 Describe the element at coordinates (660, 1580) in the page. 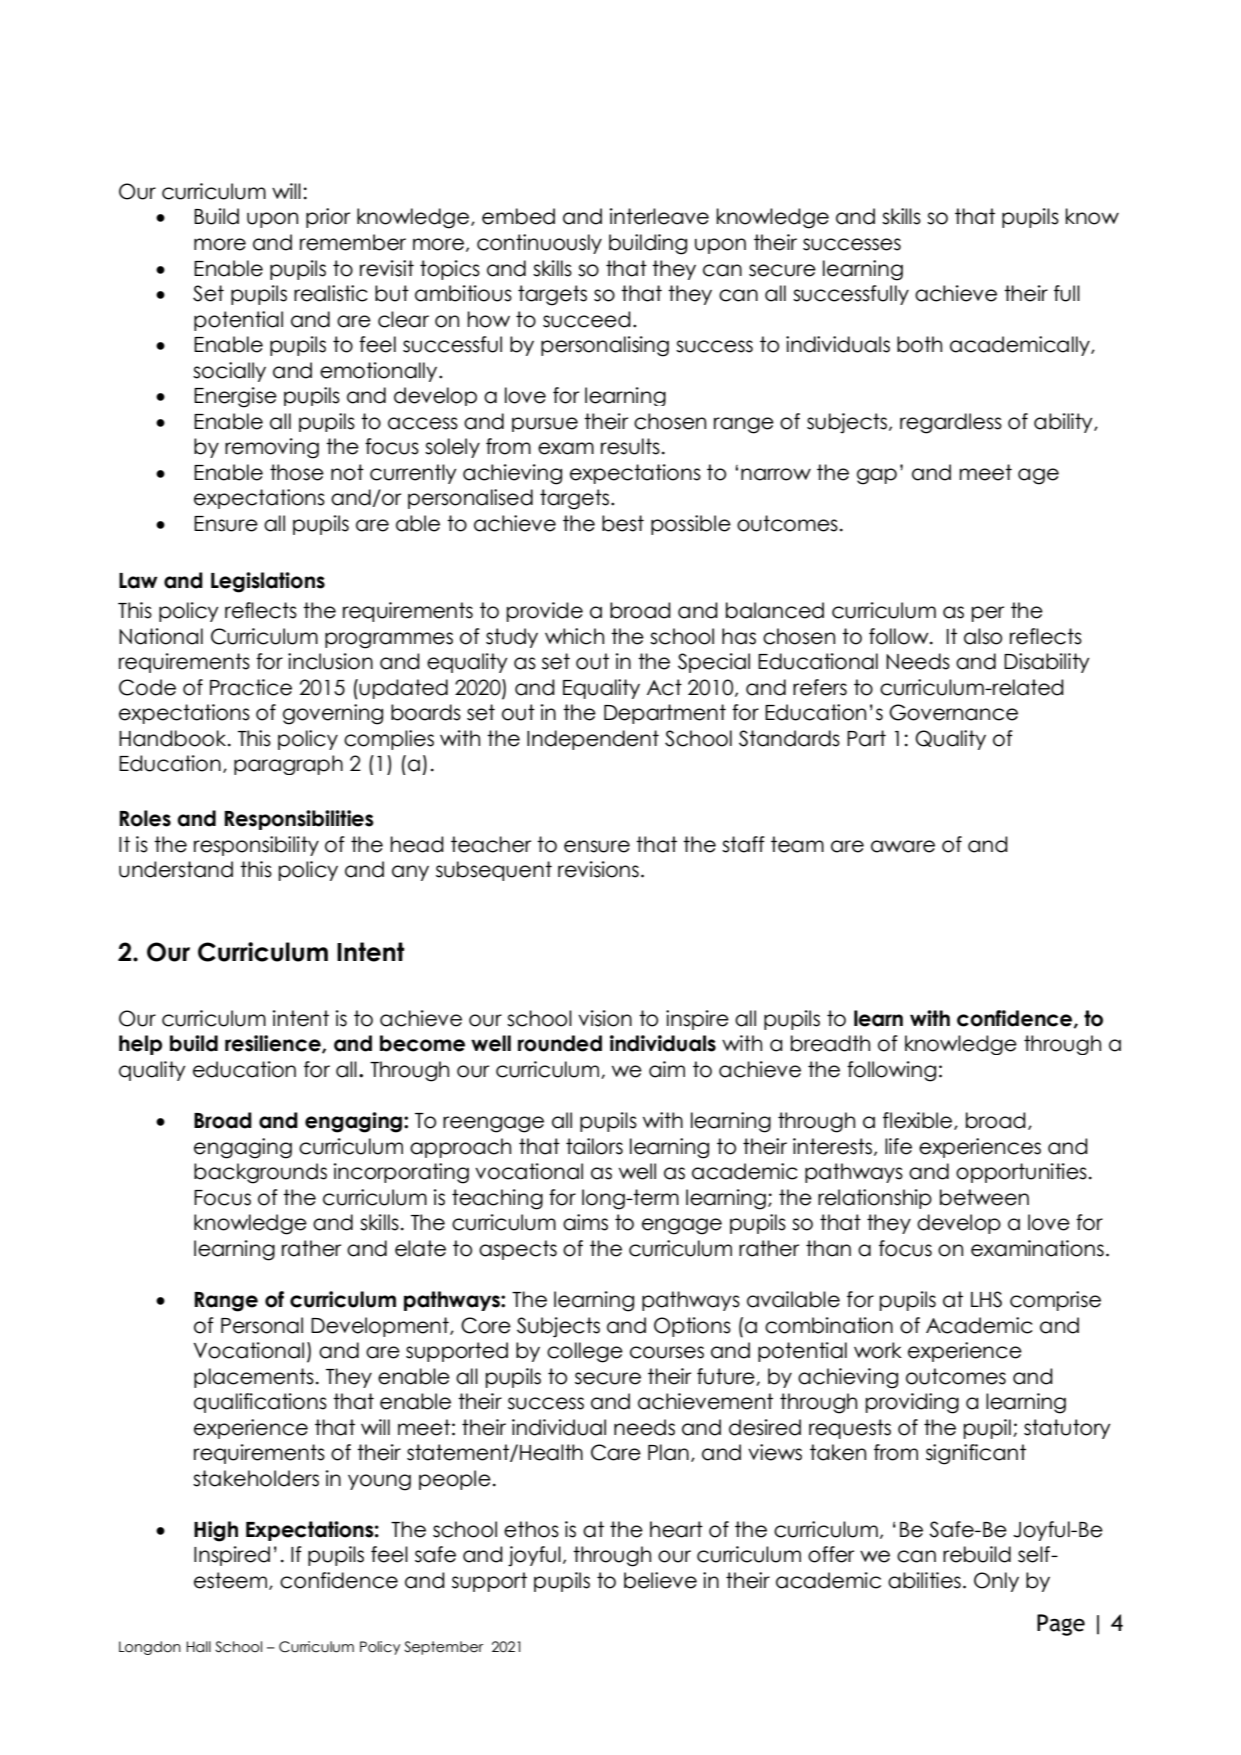

I see `believe` at that location.
